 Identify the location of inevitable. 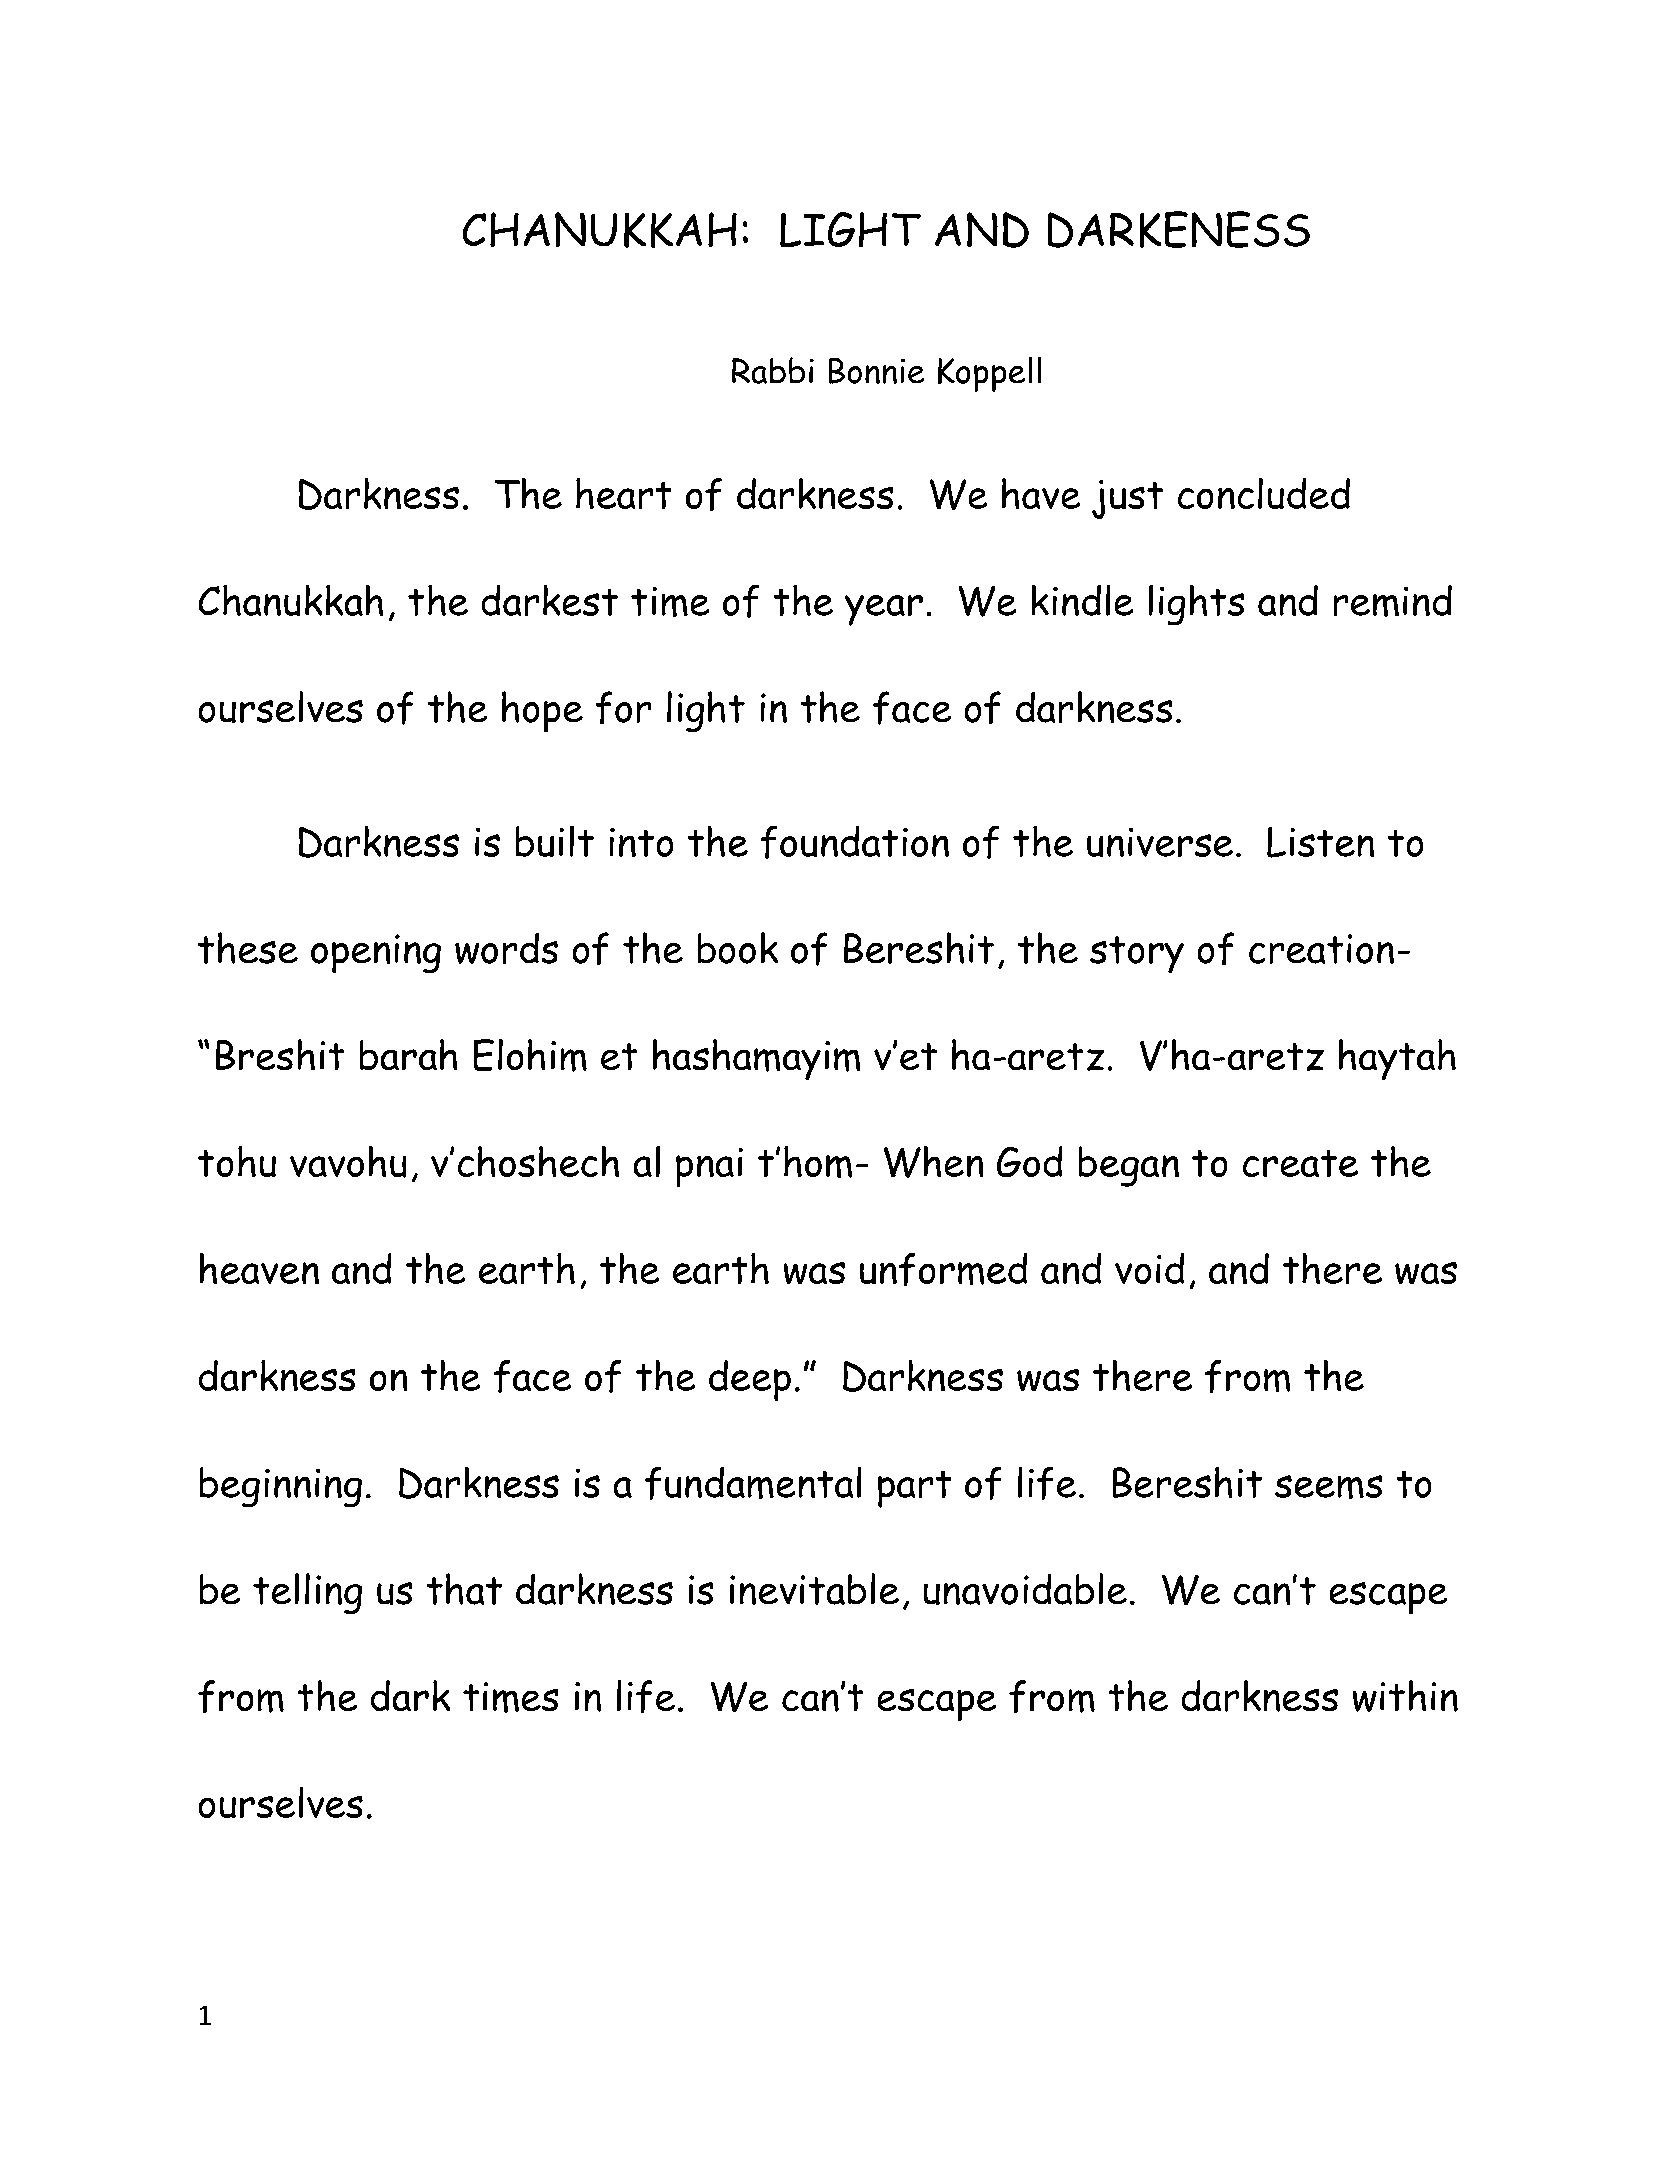
(814, 1589).
